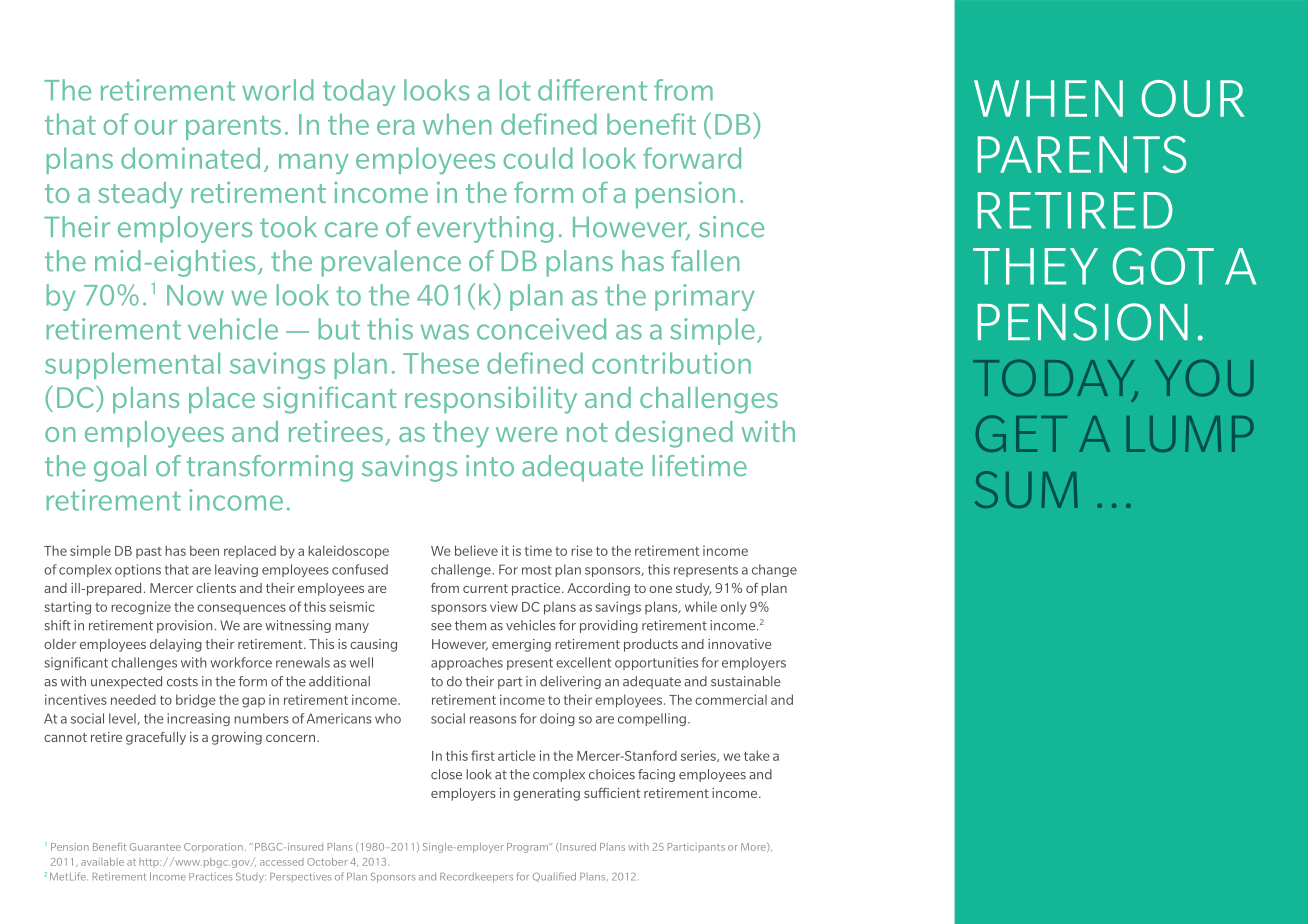 The height and width of the document is (924, 1308). Describe the element at coordinates (204, 550) in the document. I see `been` at that location.
